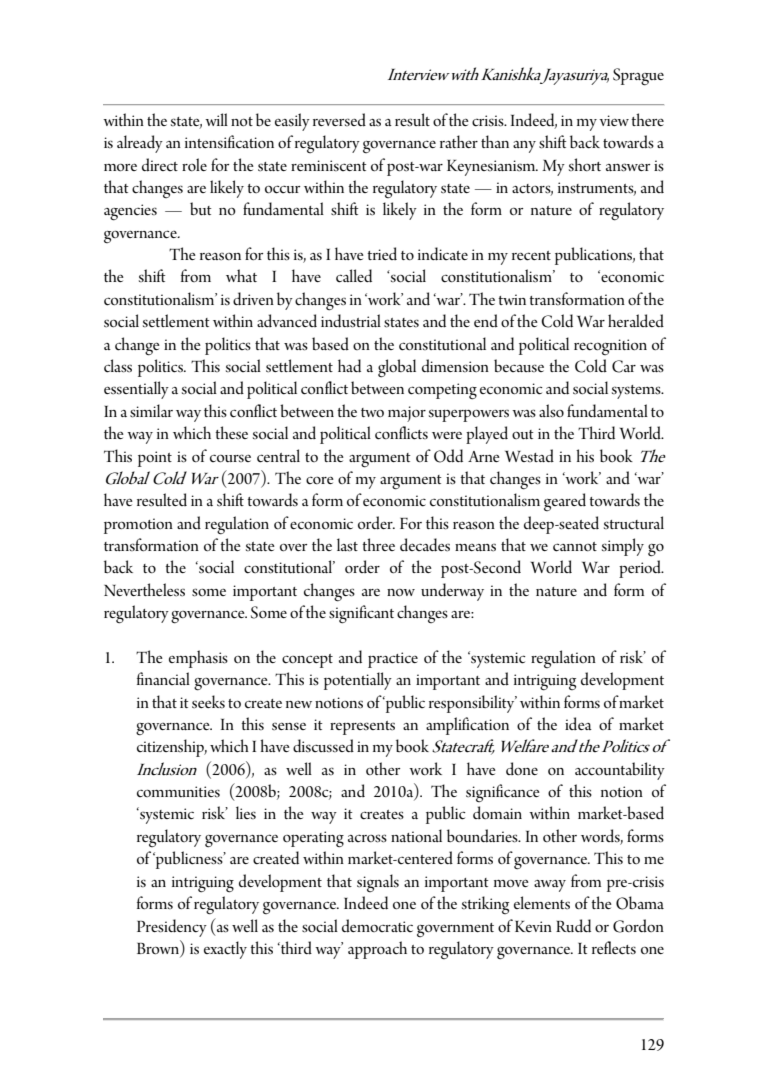  Describe the element at coordinates (377, 926) in the screenshot. I see `democratic` at that location.
